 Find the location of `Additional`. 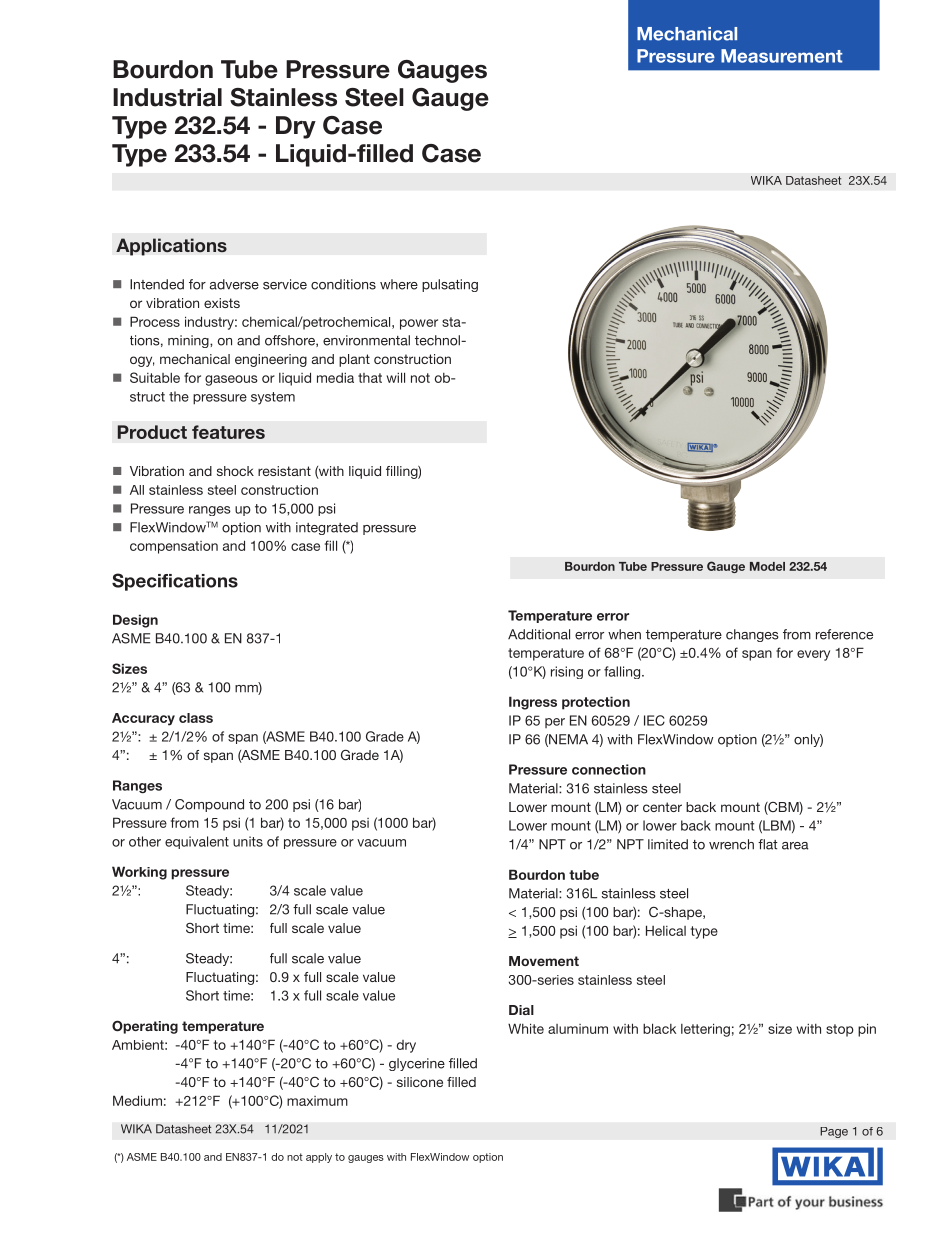

Additional is located at coordinates (539, 634).
